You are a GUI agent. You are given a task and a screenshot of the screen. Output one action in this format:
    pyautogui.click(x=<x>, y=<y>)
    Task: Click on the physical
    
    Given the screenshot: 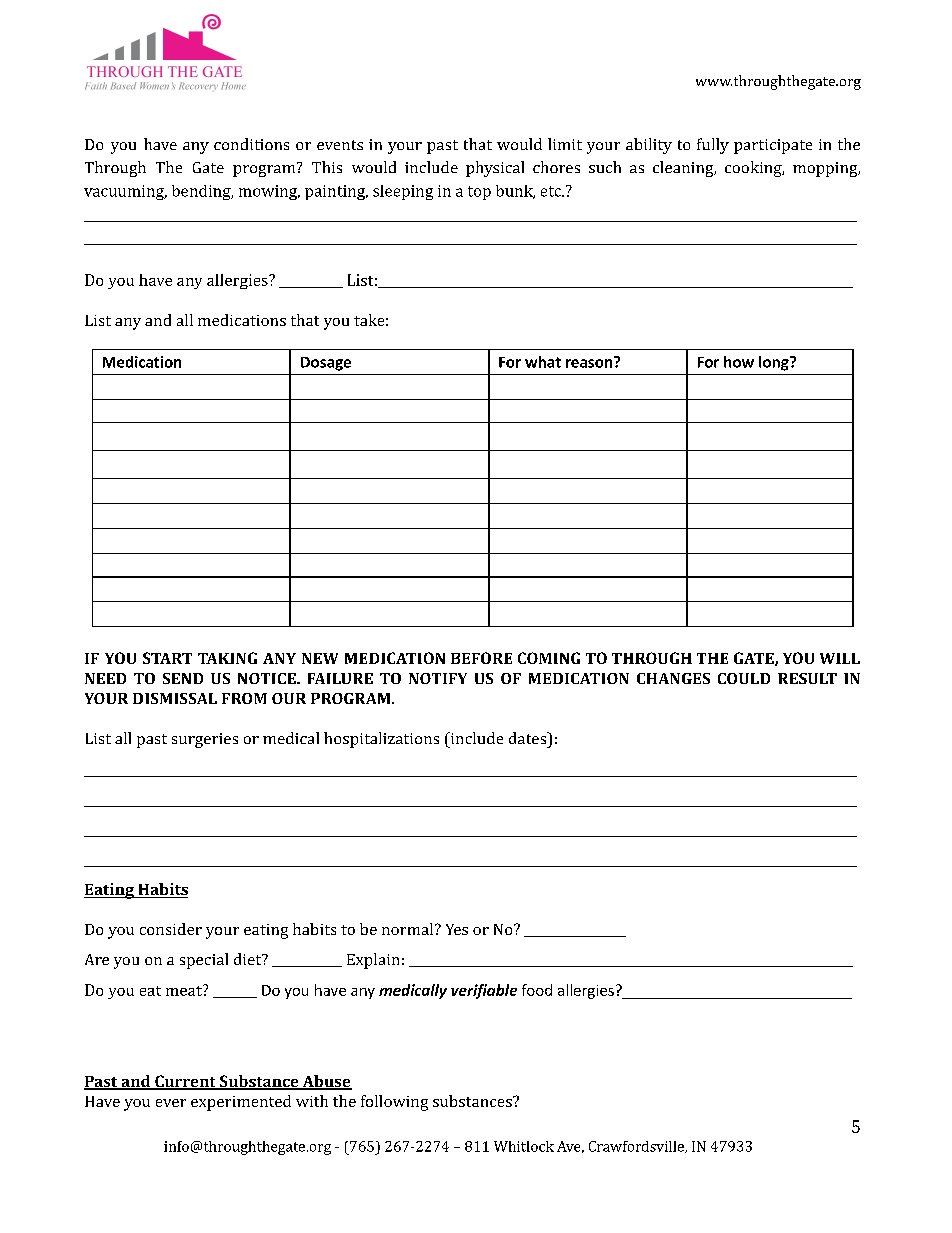 What is the action you would take?
    pyautogui.click(x=495, y=169)
